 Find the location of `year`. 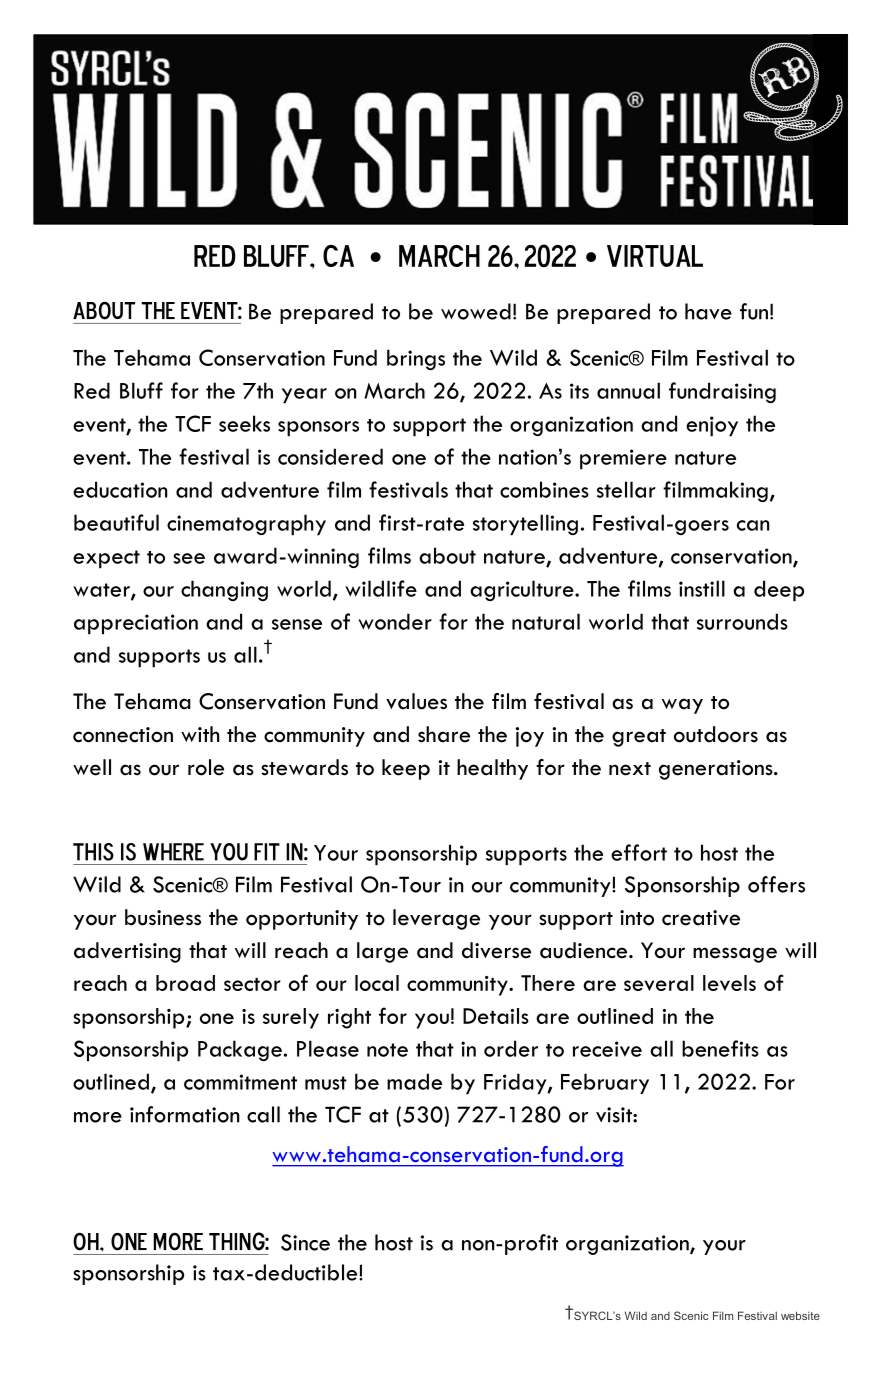

year is located at coordinates (304, 396).
